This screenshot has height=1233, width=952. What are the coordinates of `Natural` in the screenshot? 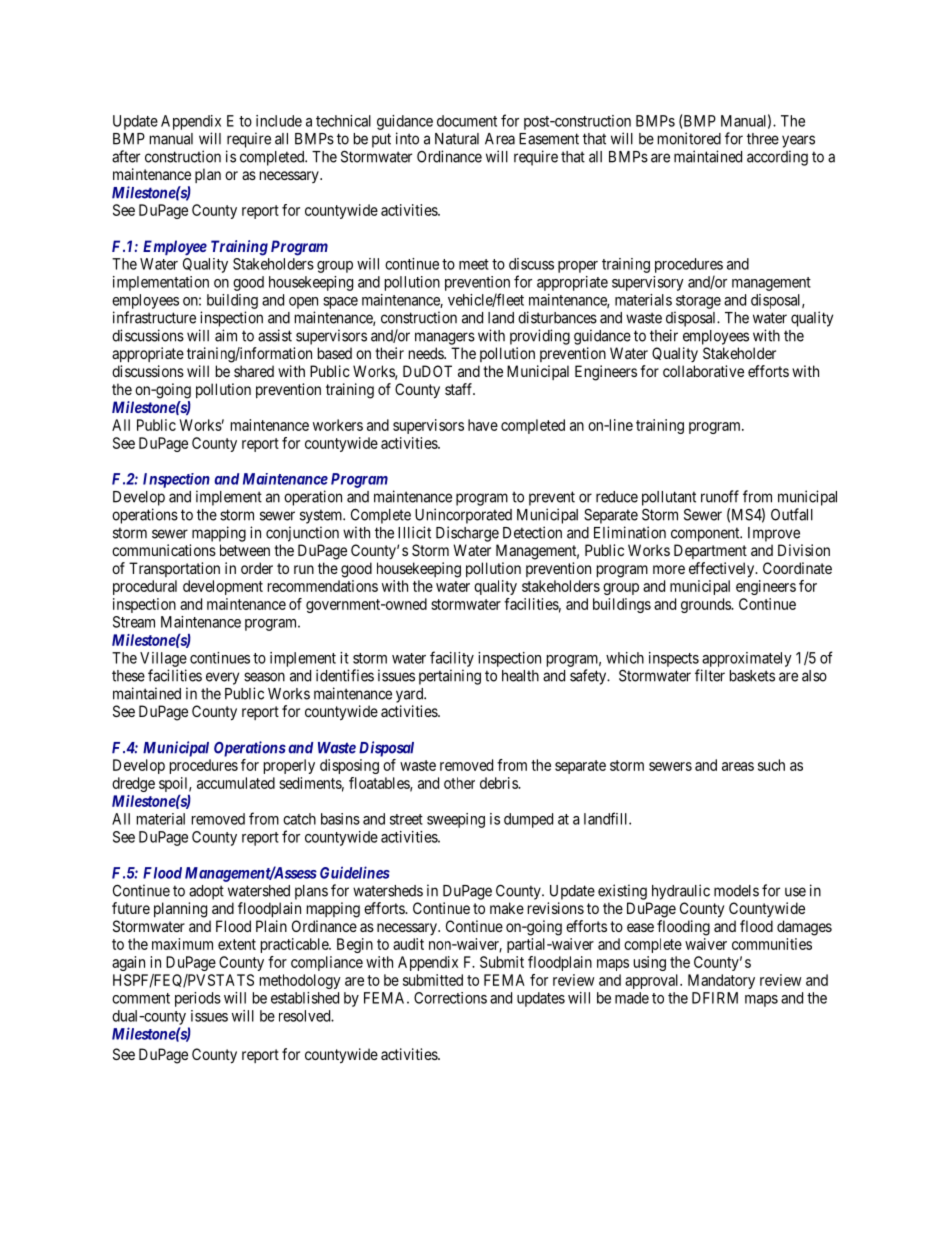 It's located at (457, 139).
